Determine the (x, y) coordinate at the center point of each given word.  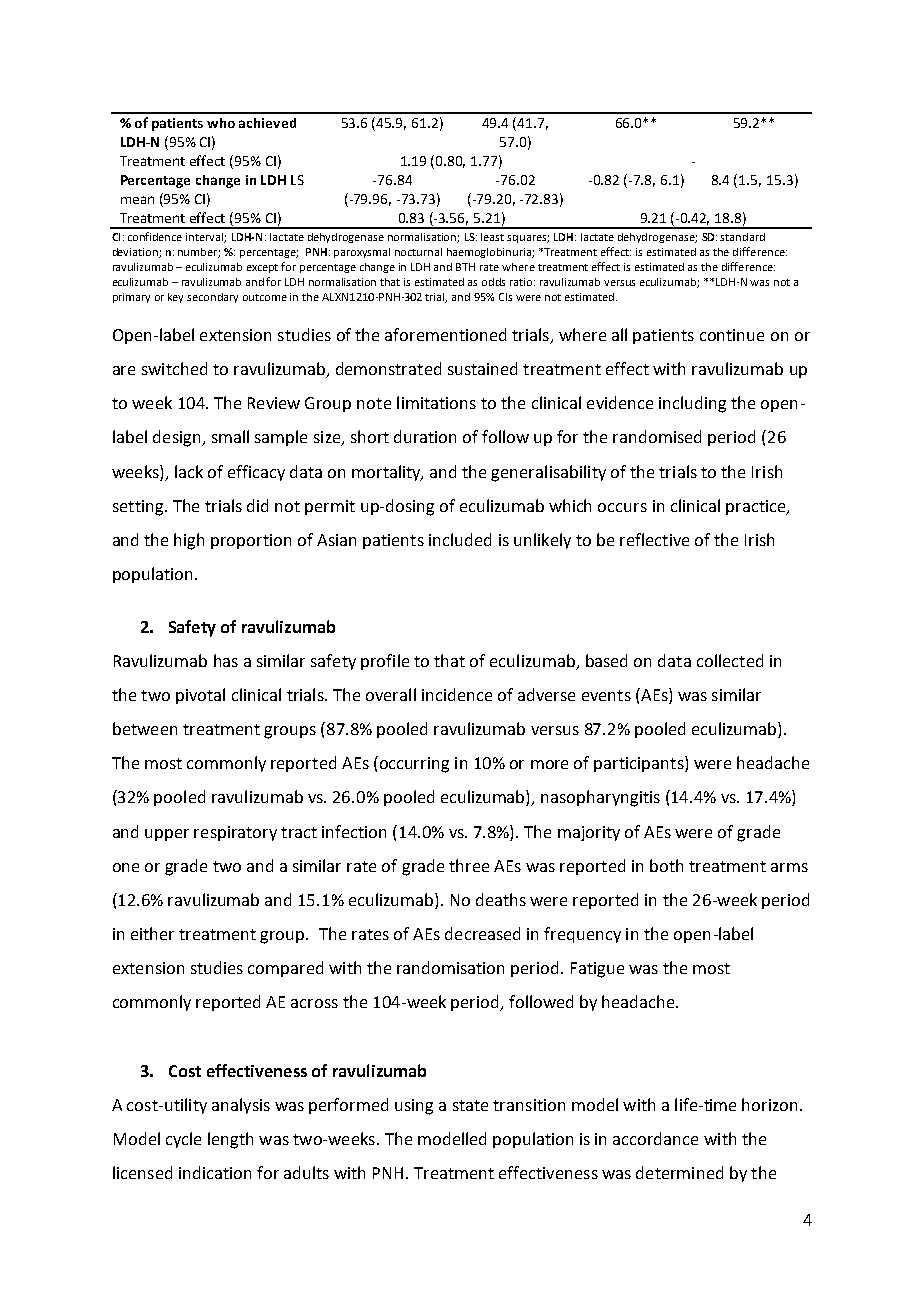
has (226, 660)
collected (730, 660)
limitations (436, 402)
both (666, 865)
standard (742, 237)
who (221, 123)
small (230, 436)
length (230, 1140)
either (152, 933)
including (692, 404)
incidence (457, 694)
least (492, 237)
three (469, 865)
